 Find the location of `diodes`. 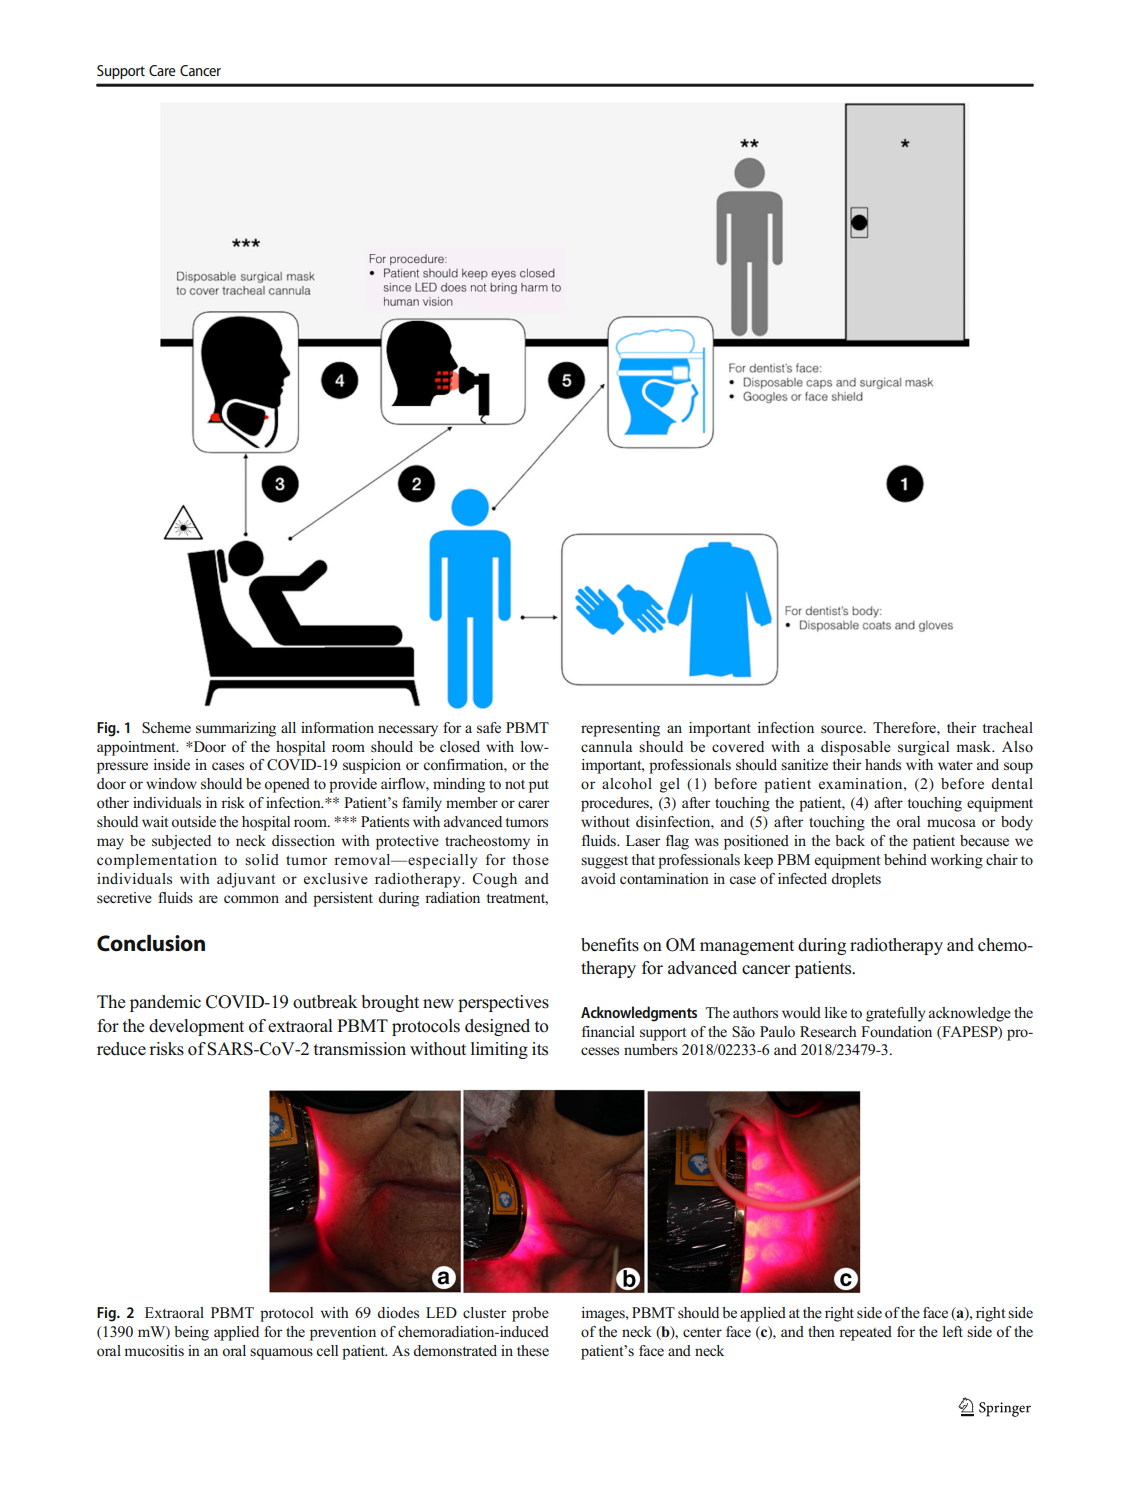

diodes is located at coordinates (398, 1313).
